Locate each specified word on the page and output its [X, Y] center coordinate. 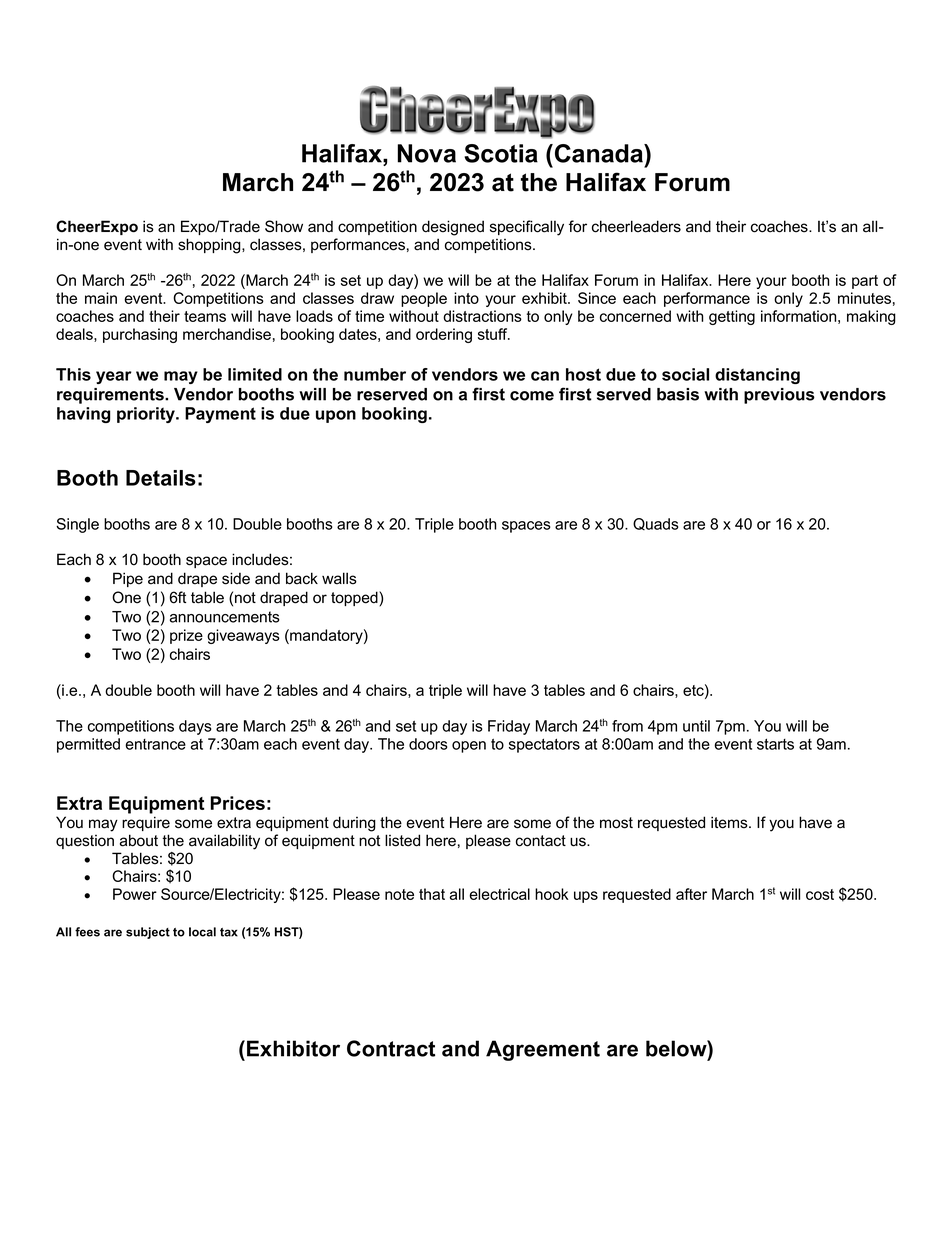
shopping [210, 246]
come [532, 396]
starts [775, 744]
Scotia [501, 153]
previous [779, 396]
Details [161, 478]
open [469, 747]
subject [148, 933]
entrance [155, 744]
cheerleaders [636, 226]
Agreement [543, 1050]
